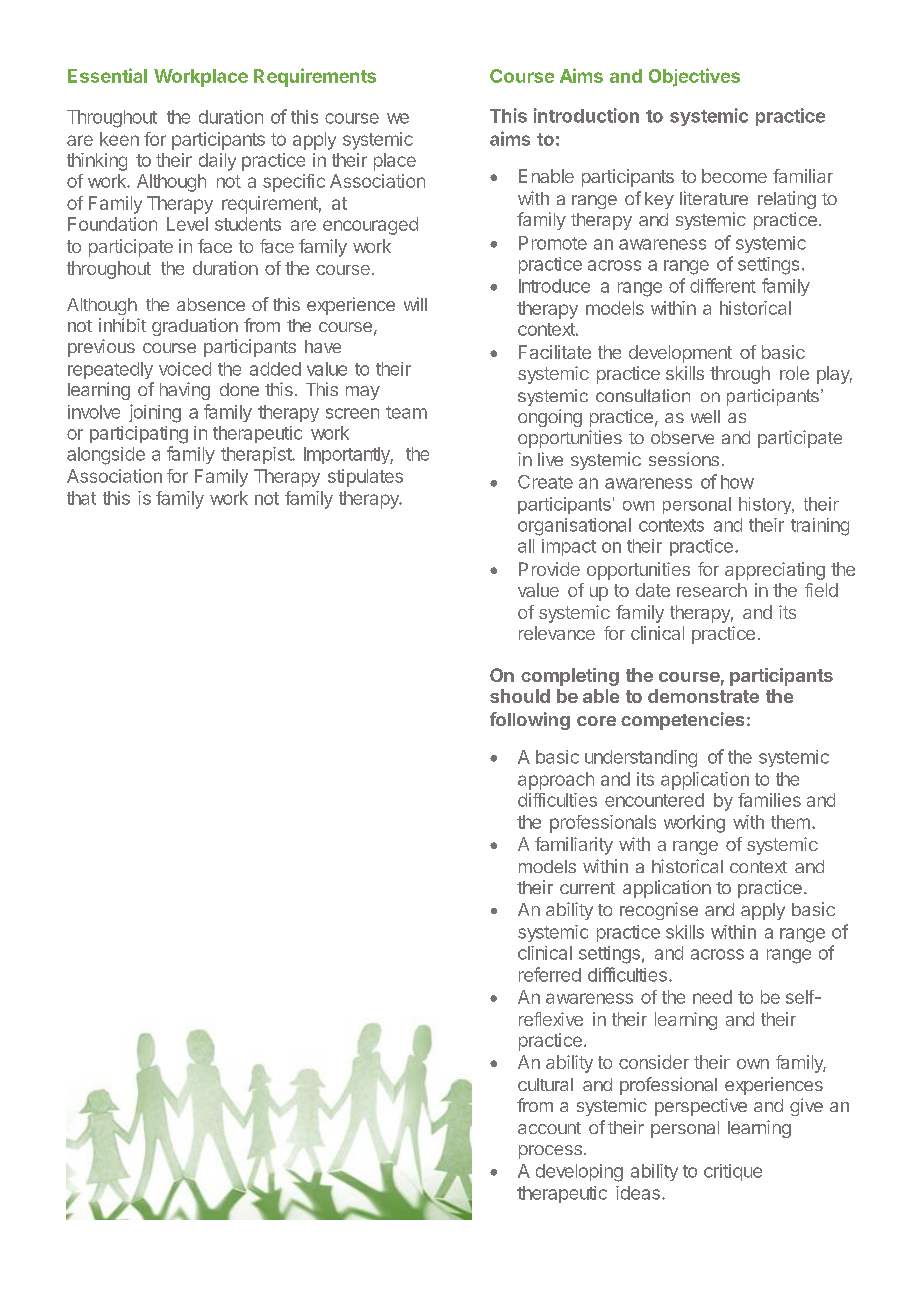 Image resolution: width=924 pixels, height=1308 pixels. Describe the element at coordinates (550, 974) in the page. I see `referred` at that location.
